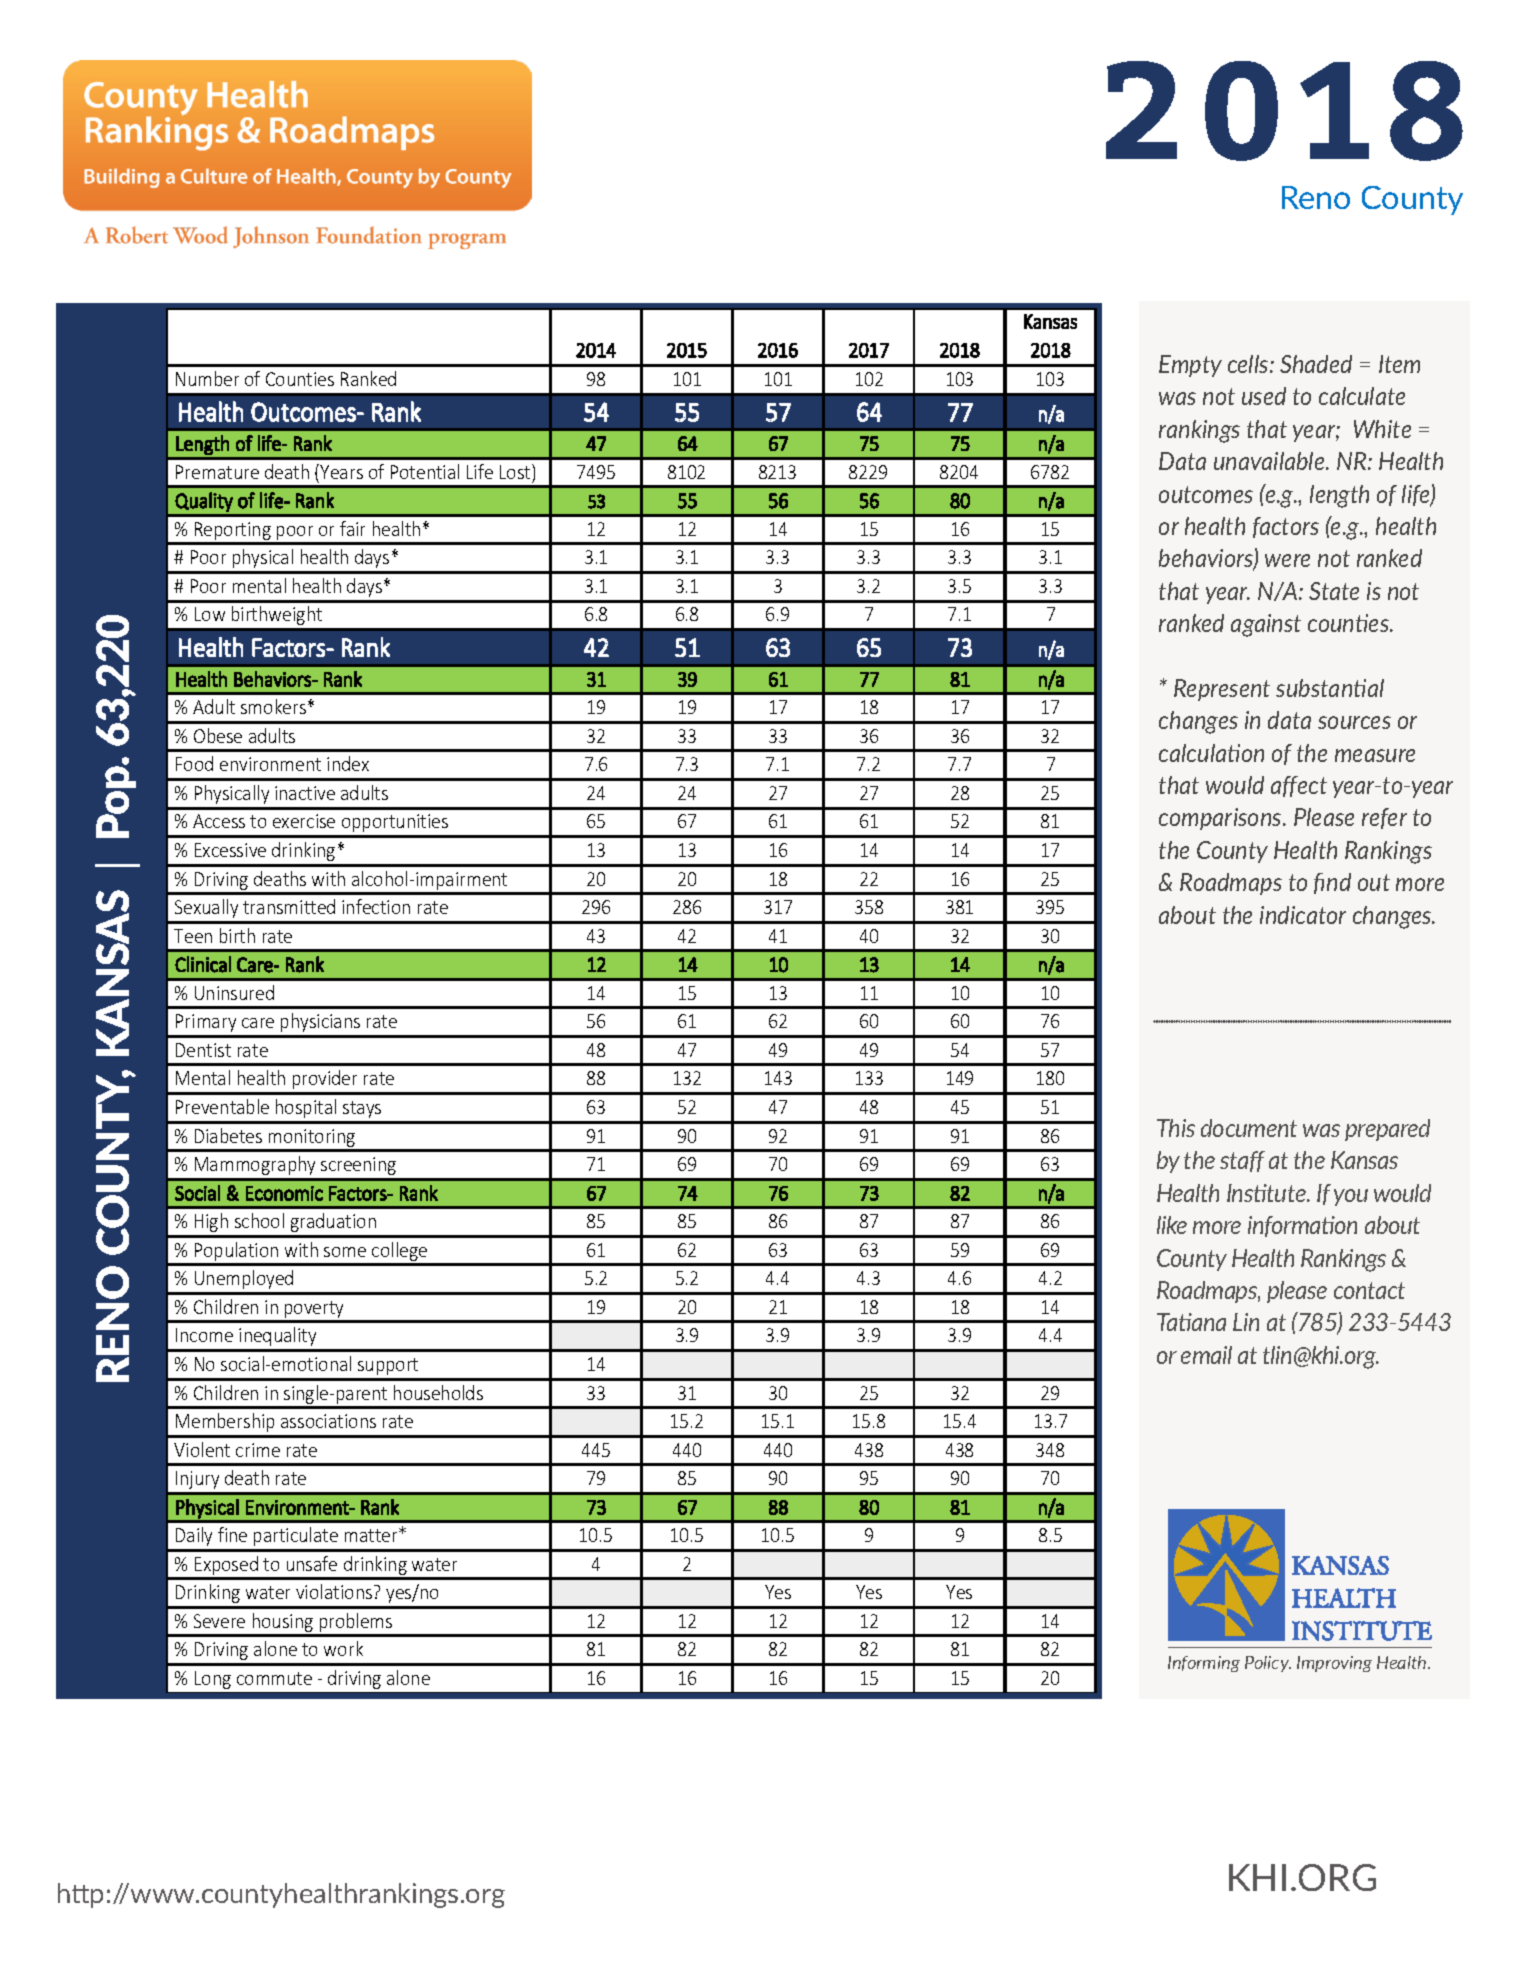 This page has width=1525, height=1973. What do you see at coordinates (1299, 786) in the page?
I see `affect` at bounding box center [1299, 786].
